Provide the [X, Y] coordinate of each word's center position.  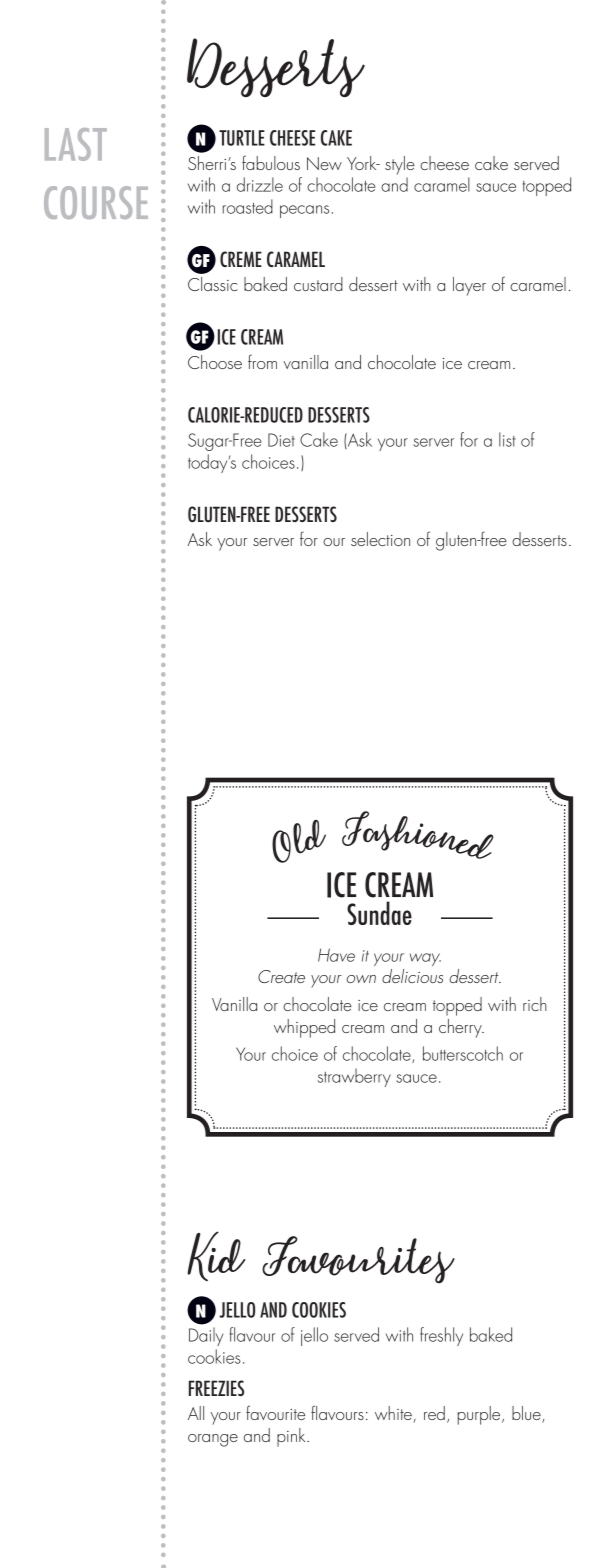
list [507, 439]
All [196, 1413]
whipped [304, 1028]
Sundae [379, 913]
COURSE [96, 202]
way [425, 959]
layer [469, 286]
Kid [216, 1256]
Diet [281, 440]
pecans [304, 211]
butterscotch [463, 1053]
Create [281, 976]
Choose [215, 362]
